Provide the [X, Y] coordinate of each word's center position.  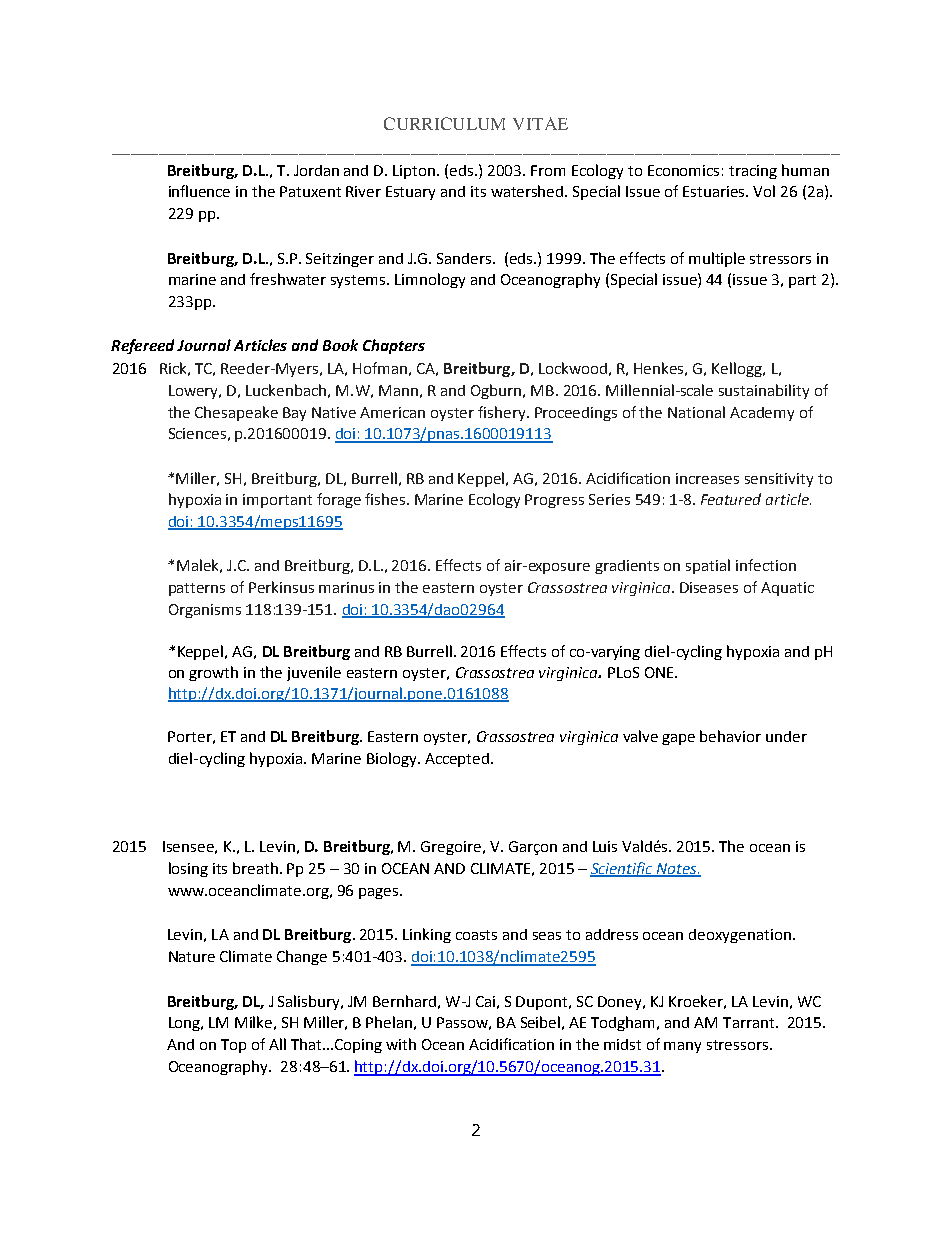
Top [233, 1046]
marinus [346, 587]
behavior [730, 736]
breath [257, 868]
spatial [708, 566]
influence [199, 191]
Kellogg [738, 369]
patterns [197, 589]
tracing [753, 172]
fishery [503, 413]
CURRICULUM [444, 123]
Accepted [458, 760]
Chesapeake [236, 413]
